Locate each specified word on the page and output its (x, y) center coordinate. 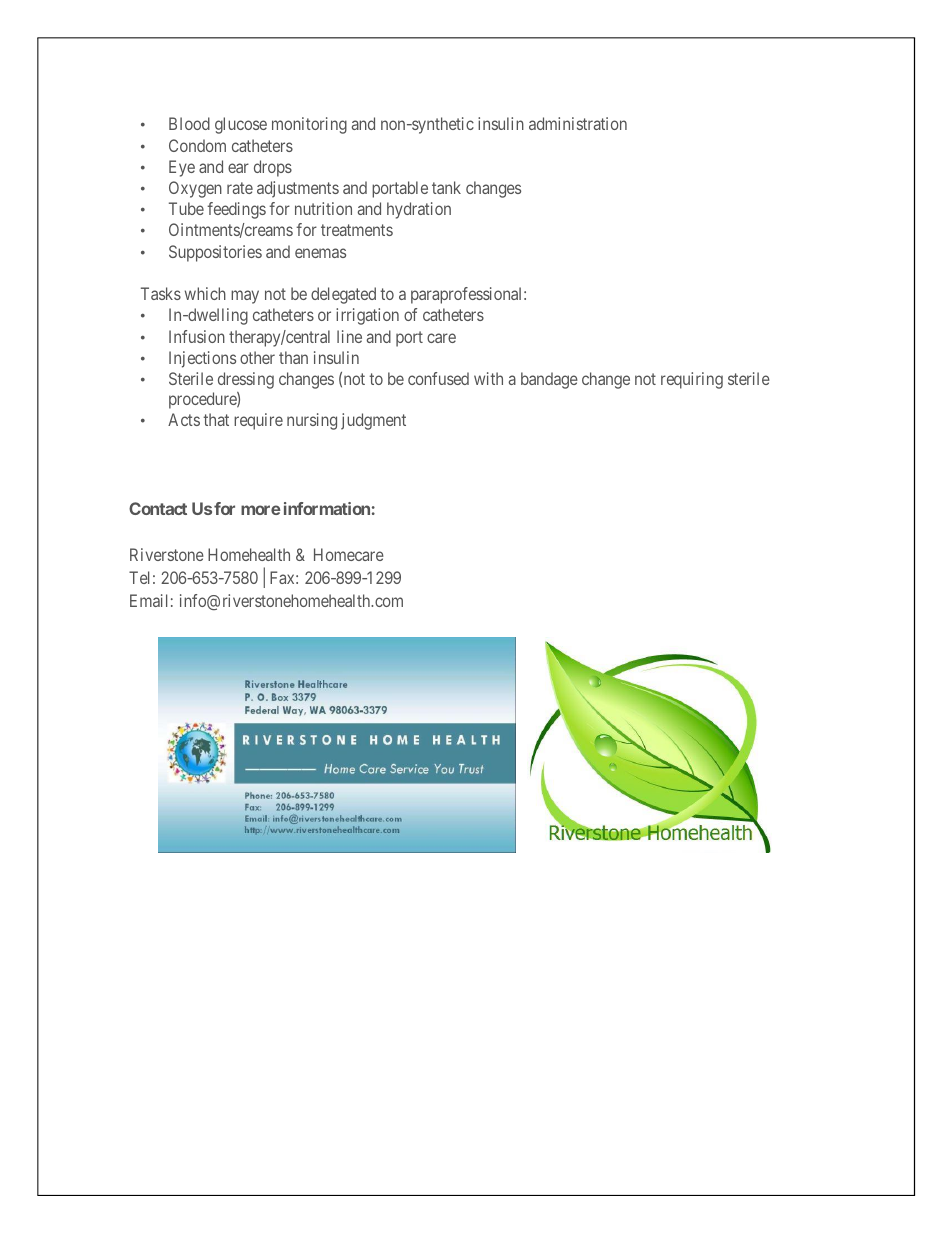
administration (578, 123)
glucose (241, 125)
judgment (373, 421)
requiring (692, 380)
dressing (246, 380)
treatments (357, 230)
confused (438, 378)
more (261, 510)
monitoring (309, 125)
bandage (549, 380)
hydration (419, 210)
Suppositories (215, 253)
